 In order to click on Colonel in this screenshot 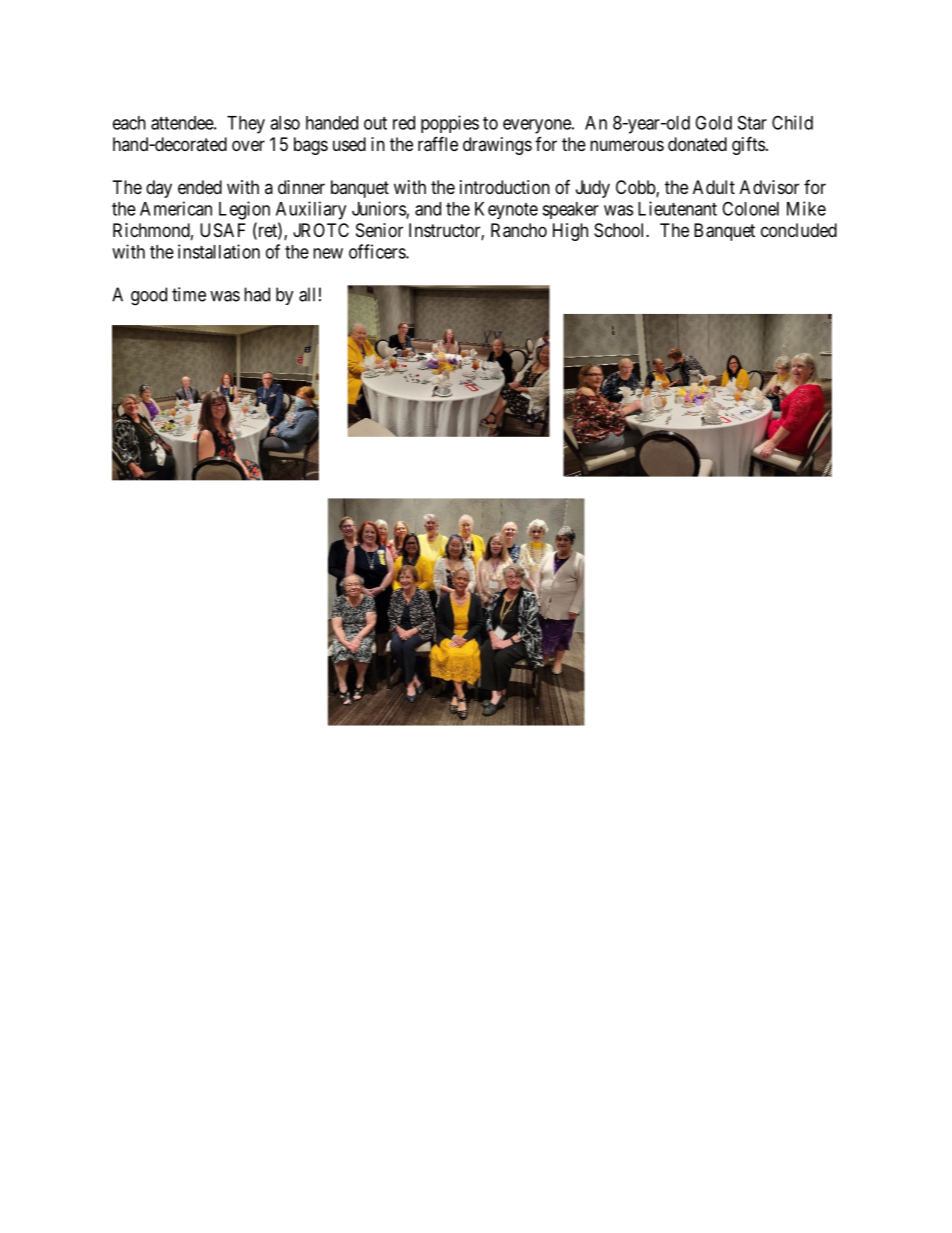, I will do `click(750, 208)`.
